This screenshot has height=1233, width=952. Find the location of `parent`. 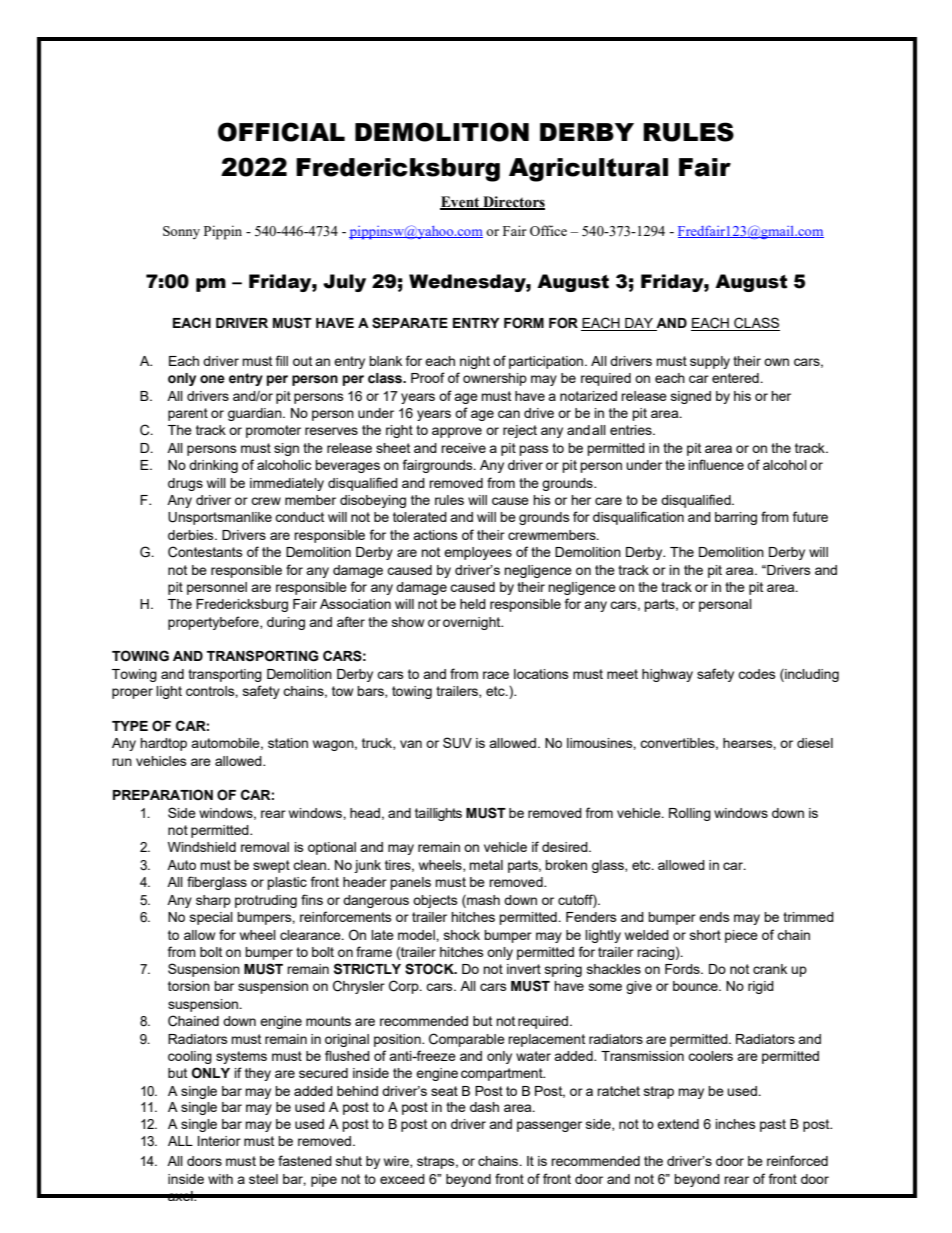

parent is located at coordinates (188, 414).
